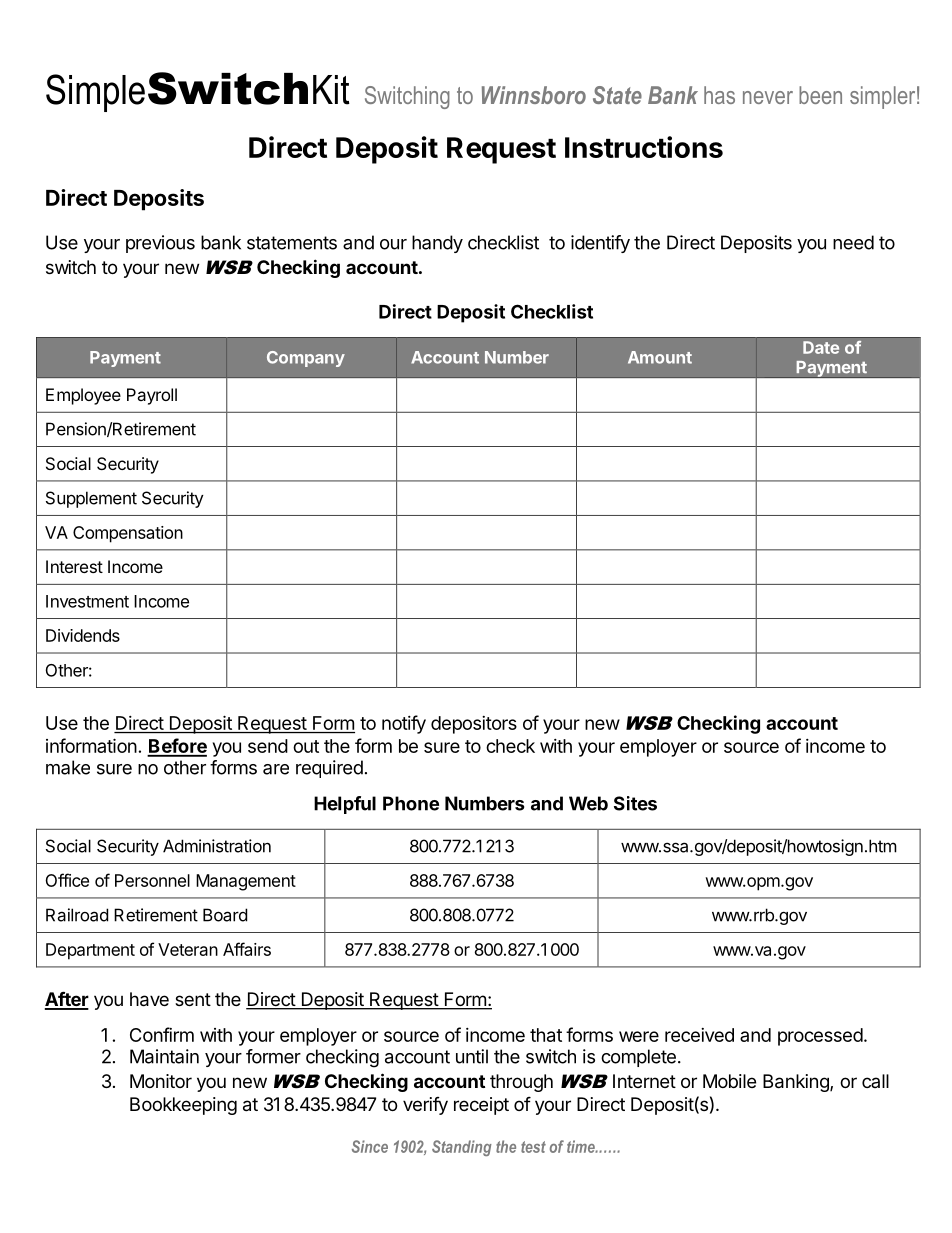 This screenshot has height=1233, width=952. What do you see at coordinates (411, 803) in the screenshot?
I see `Phone` at bounding box center [411, 803].
